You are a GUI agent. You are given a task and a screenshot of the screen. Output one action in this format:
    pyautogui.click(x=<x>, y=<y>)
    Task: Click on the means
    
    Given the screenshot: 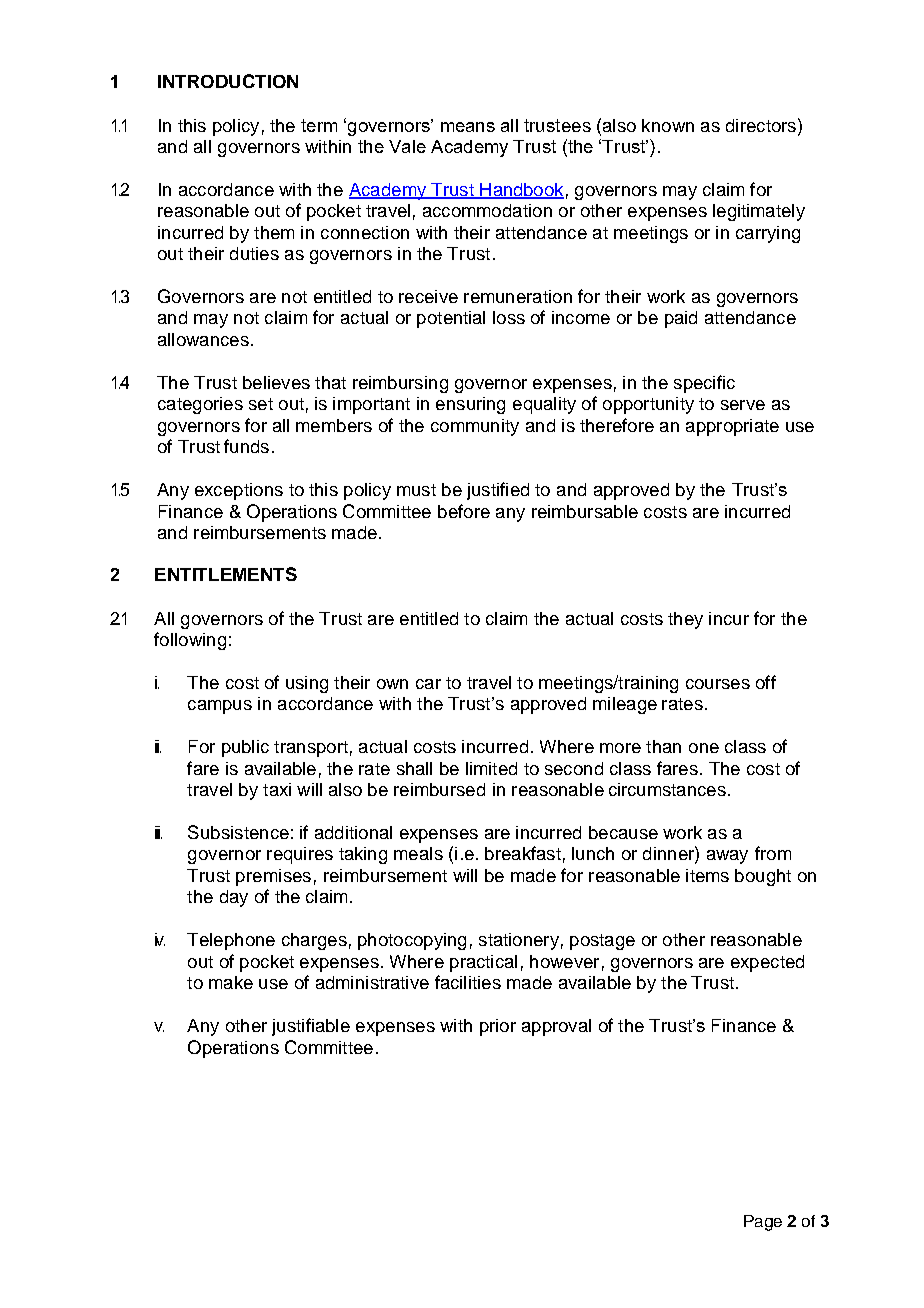 What is the action you would take?
    pyautogui.click(x=468, y=127)
